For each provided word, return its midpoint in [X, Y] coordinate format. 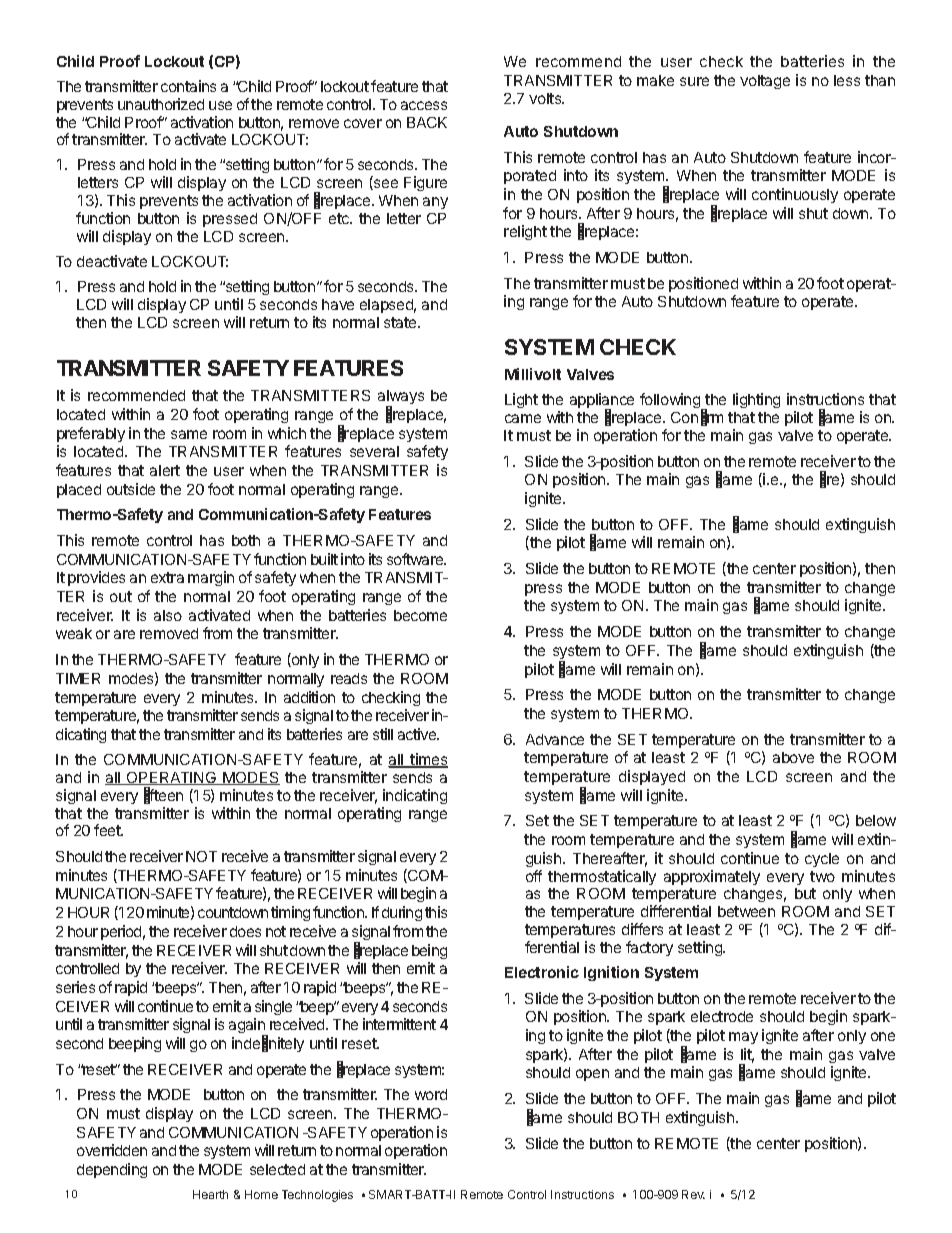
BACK [427, 122]
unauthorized [161, 104]
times [428, 760]
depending [112, 1170]
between [746, 911]
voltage [765, 82]
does [245, 931]
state [401, 322]
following [671, 402]
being [429, 951]
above [793, 757]
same [189, 434]
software [416, 559]
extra [167, 577]
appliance [602, 402]
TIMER [78, 678]
